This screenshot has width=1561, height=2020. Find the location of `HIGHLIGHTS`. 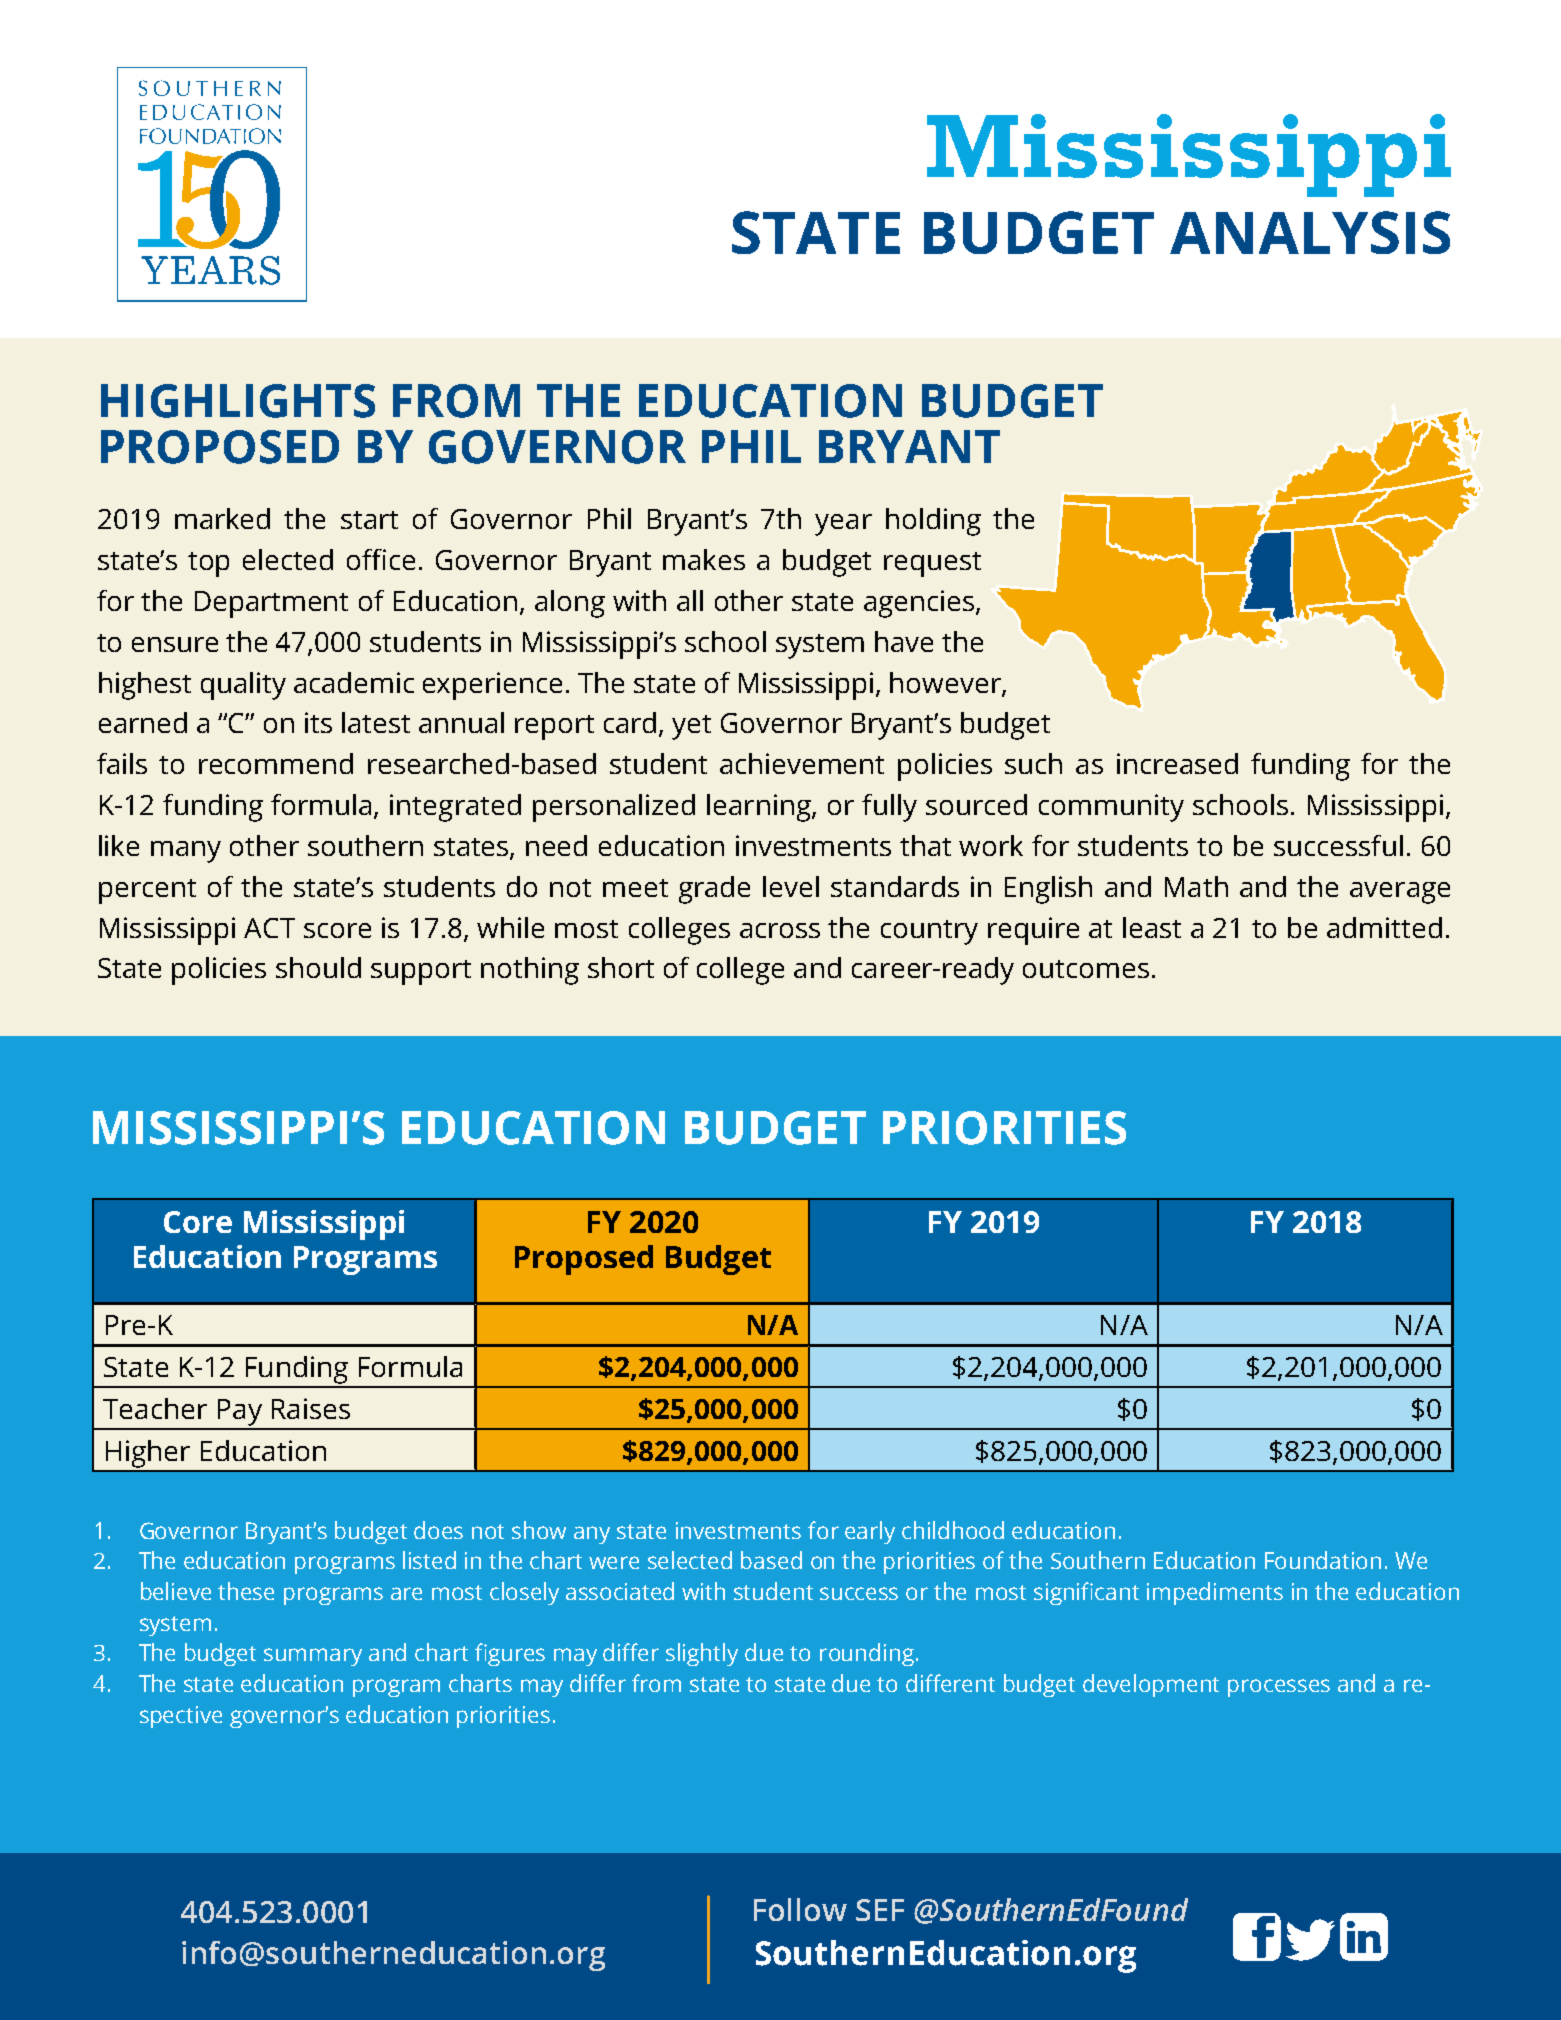

HIGHLIGHTS is located at coordinates (238, 401).
